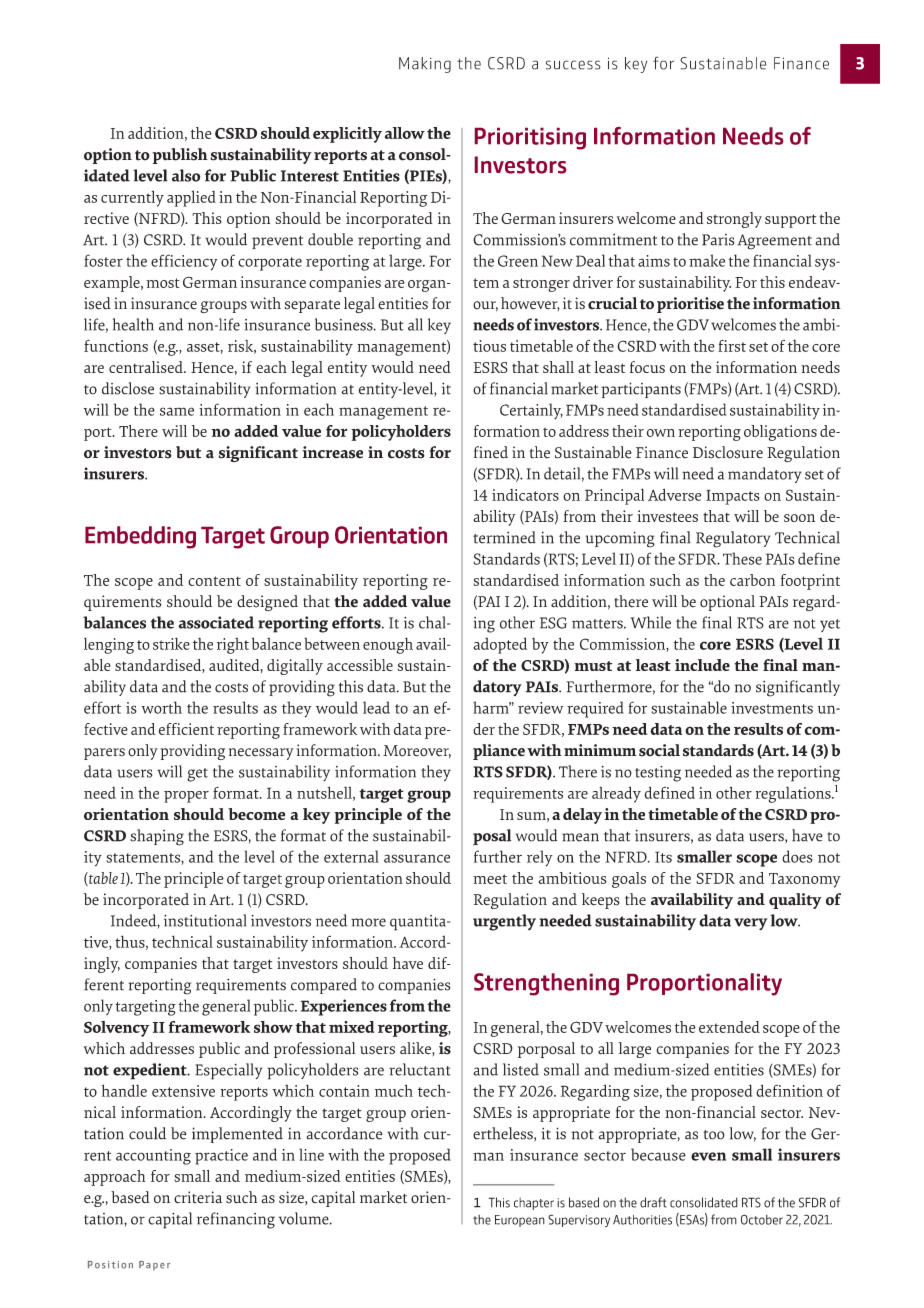  What do you see at coordinates (180, 156) in the screenshot?
I see `publish` at bounding box center [180, 156].
